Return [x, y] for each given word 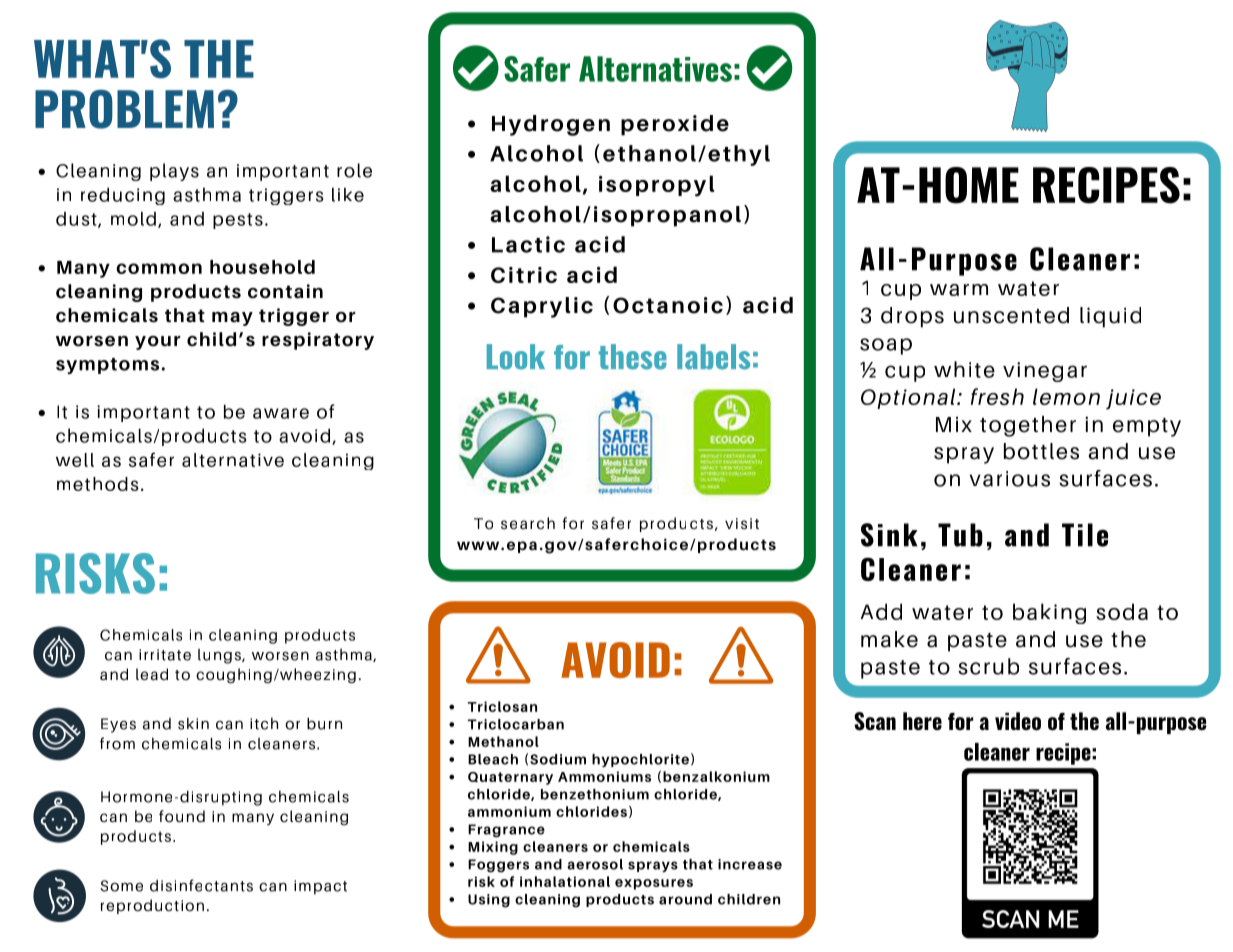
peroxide [675, 125]
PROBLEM [124, 109]
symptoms [107, 366]
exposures [654, 884]
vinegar [1045, 372]
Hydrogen [551, 125]
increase [750, 864]
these [633, 357]
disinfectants [201, 885]
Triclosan [502, 706]
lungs [220, 656]
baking [1049, 613]
